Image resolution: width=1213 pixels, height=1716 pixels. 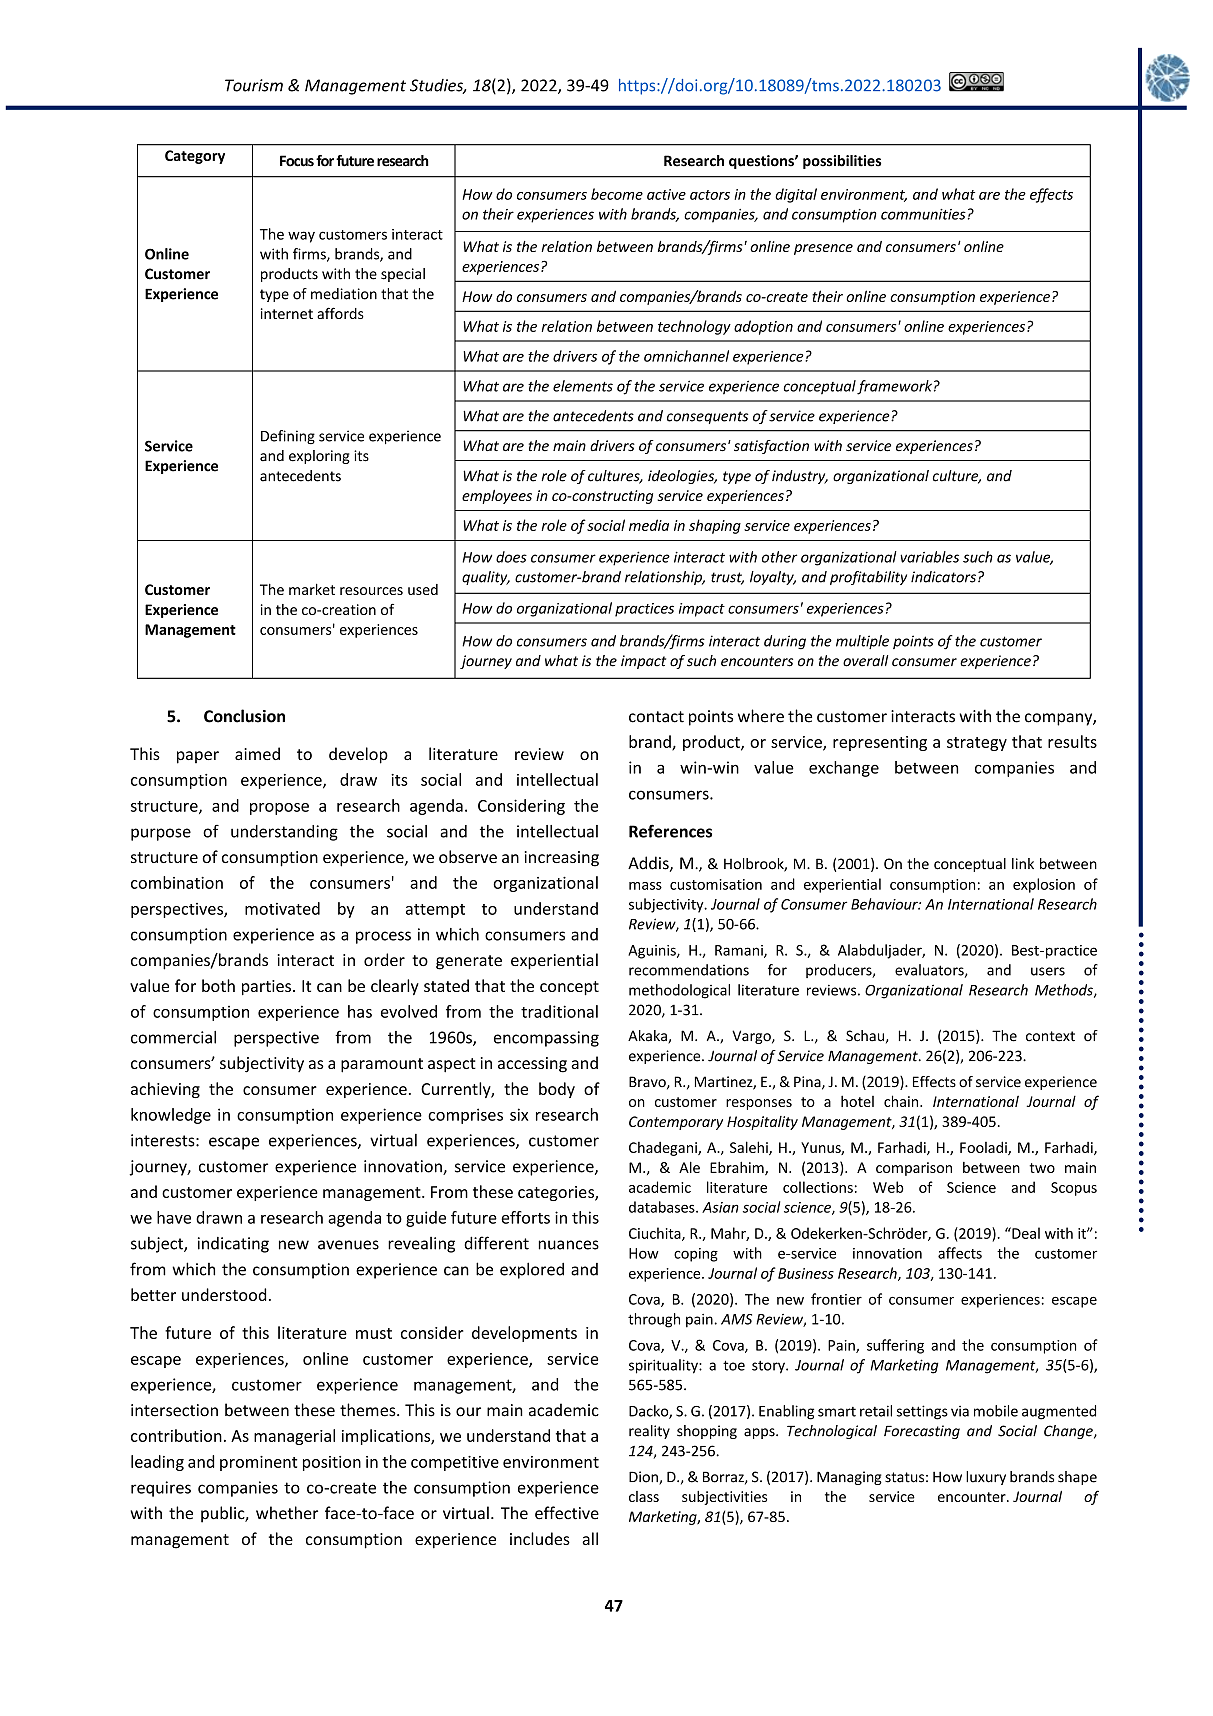 I want to click on propose, so click(x=279, y=809).
